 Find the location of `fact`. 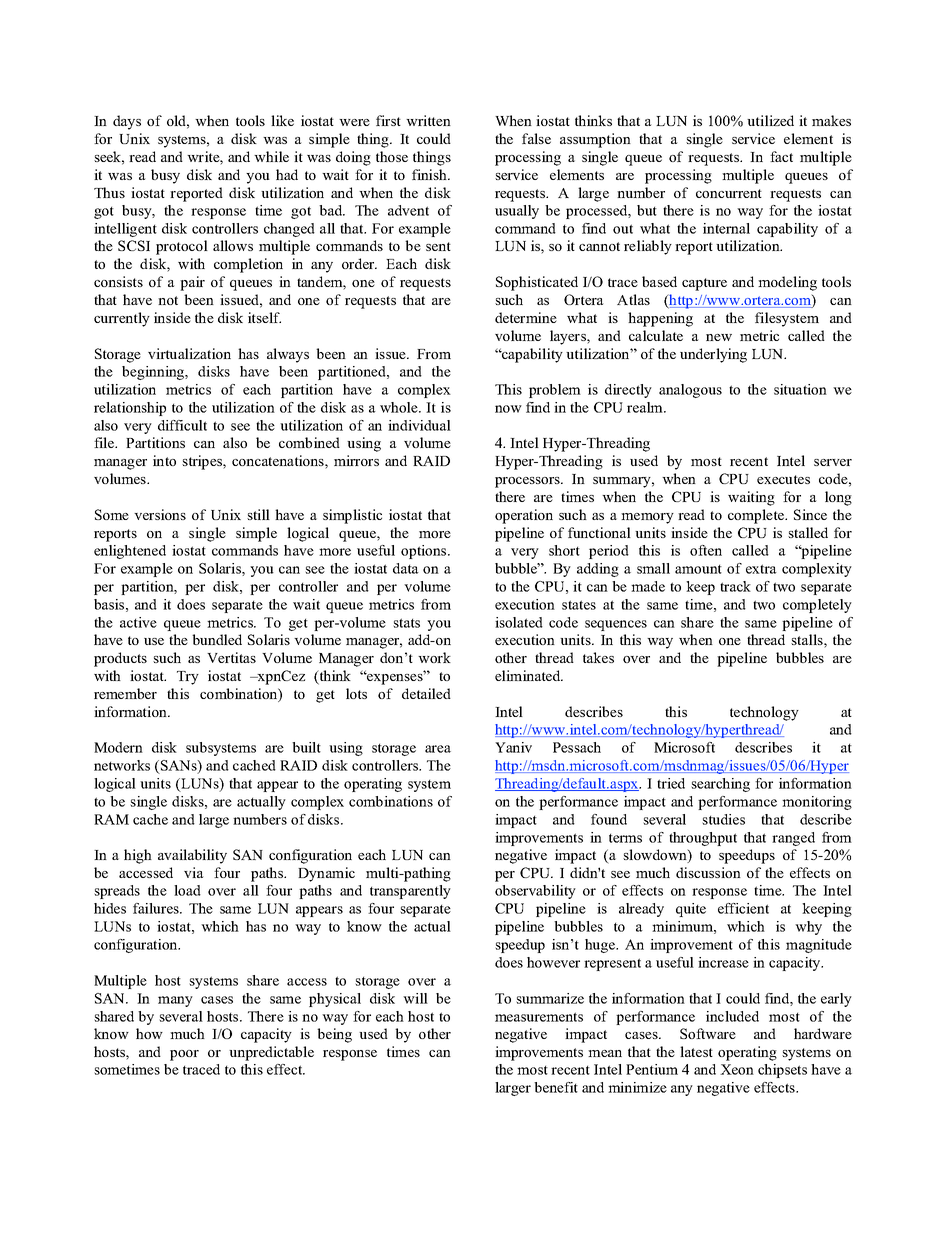

fact is located at coordinates (781, 156).
